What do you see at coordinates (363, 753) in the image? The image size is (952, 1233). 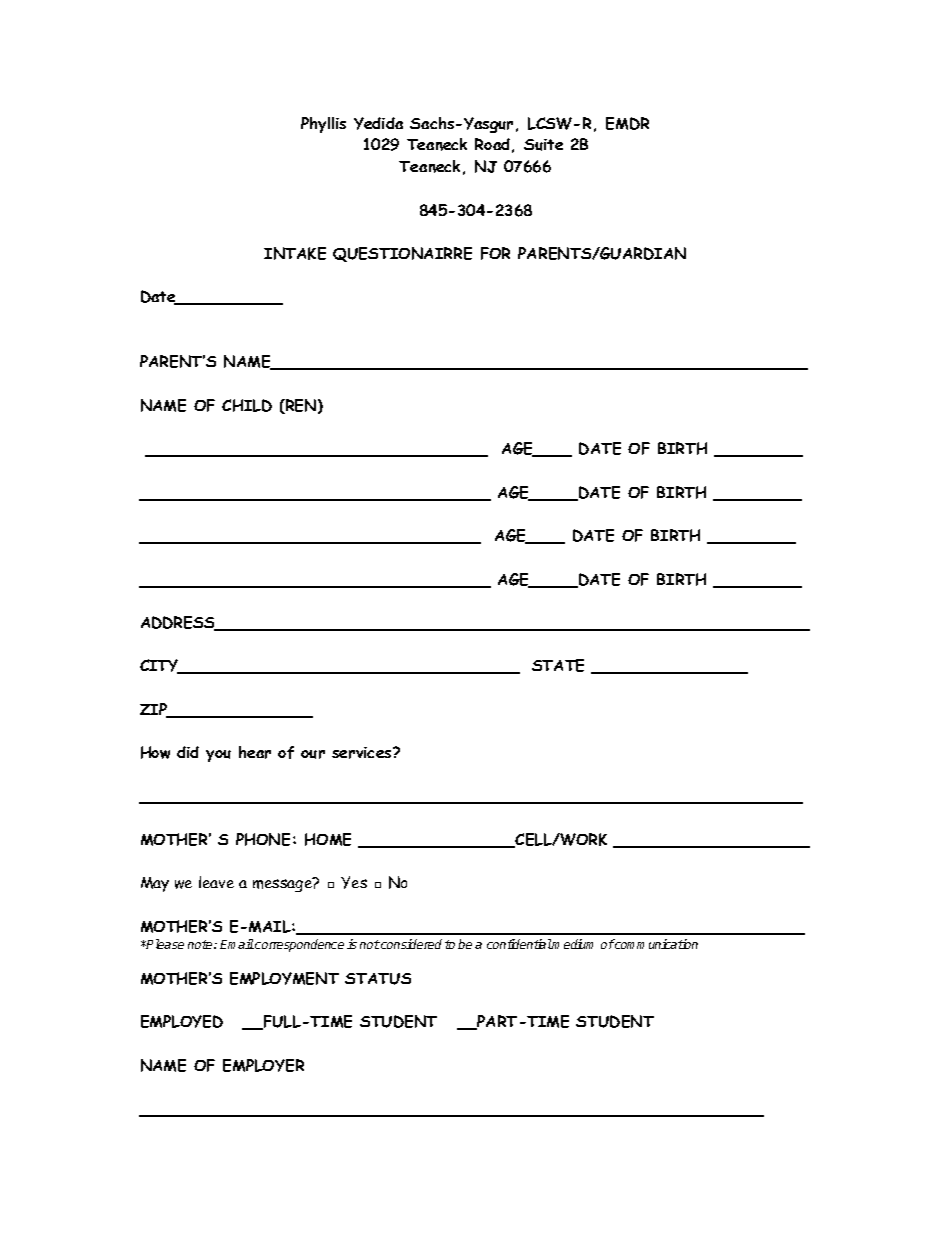 I see `services` at bounding box center [363, 753].
